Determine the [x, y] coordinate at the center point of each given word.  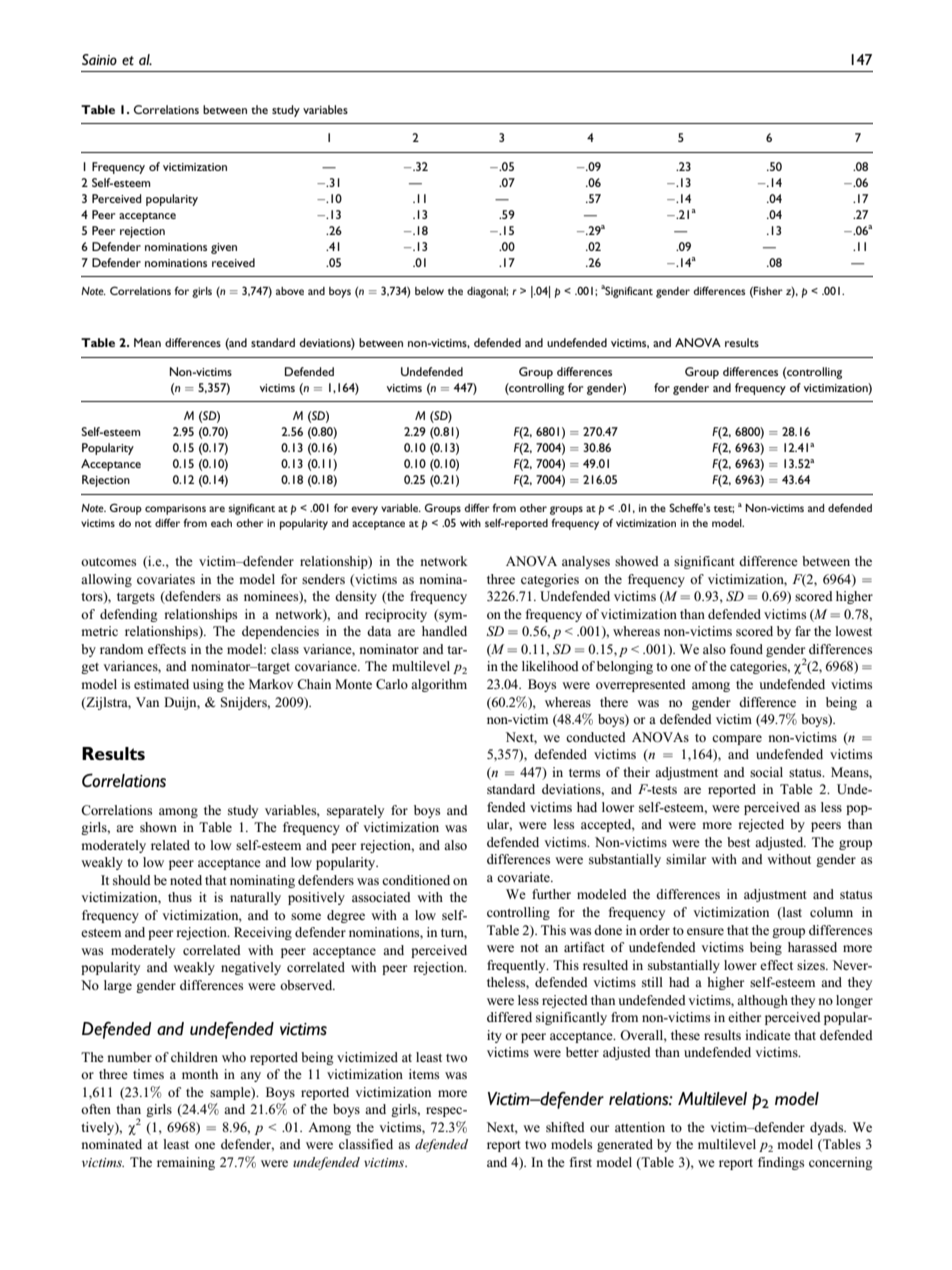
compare [737, 740]
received [233, 262]
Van [147, 702]
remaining [186, 1163]
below [429, 291]
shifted [565, 1127]
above [290, 291]
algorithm [439, 685]
